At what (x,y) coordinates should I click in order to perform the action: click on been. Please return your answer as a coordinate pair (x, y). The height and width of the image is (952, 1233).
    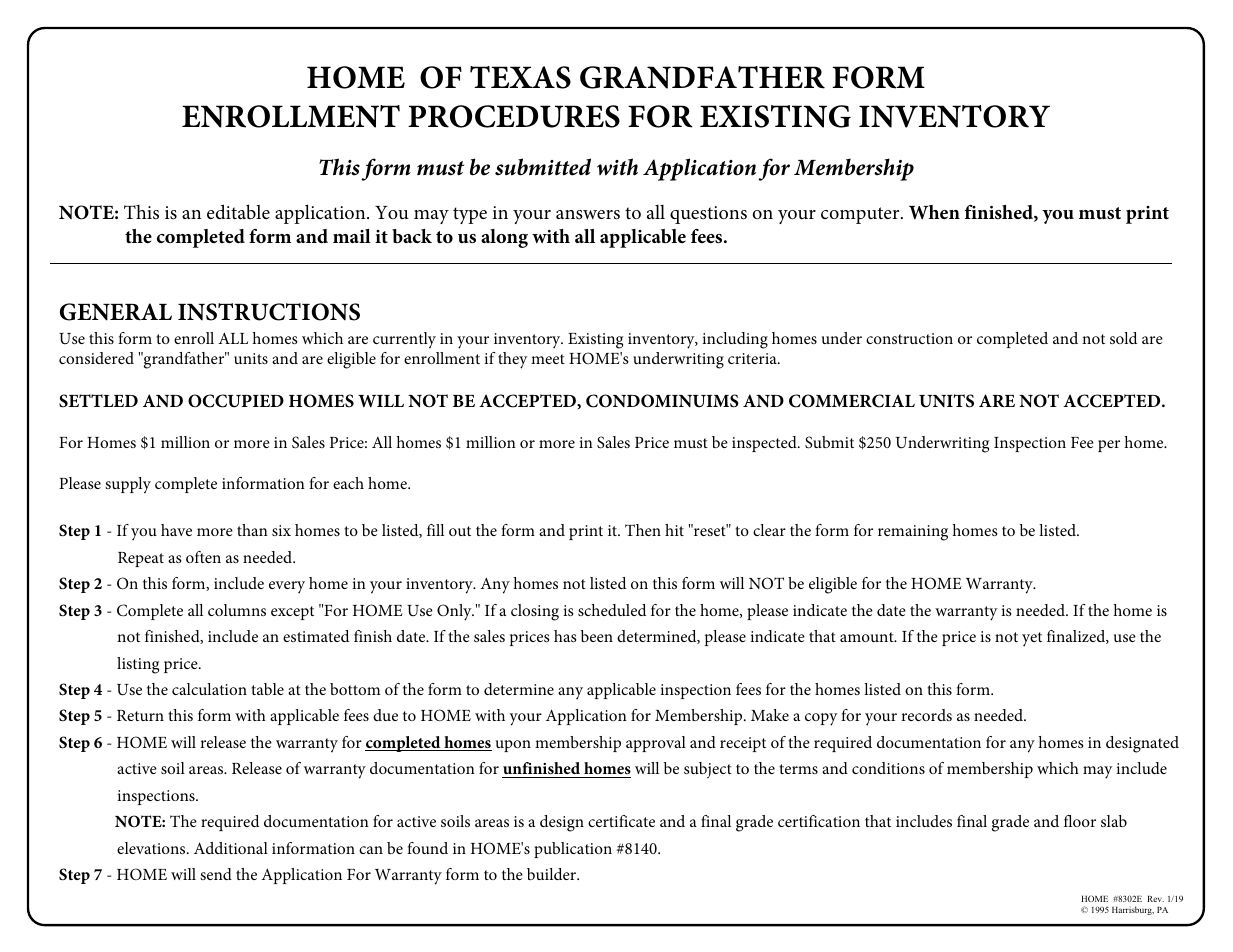
    Looking at the image, I should click on (597, 636).
